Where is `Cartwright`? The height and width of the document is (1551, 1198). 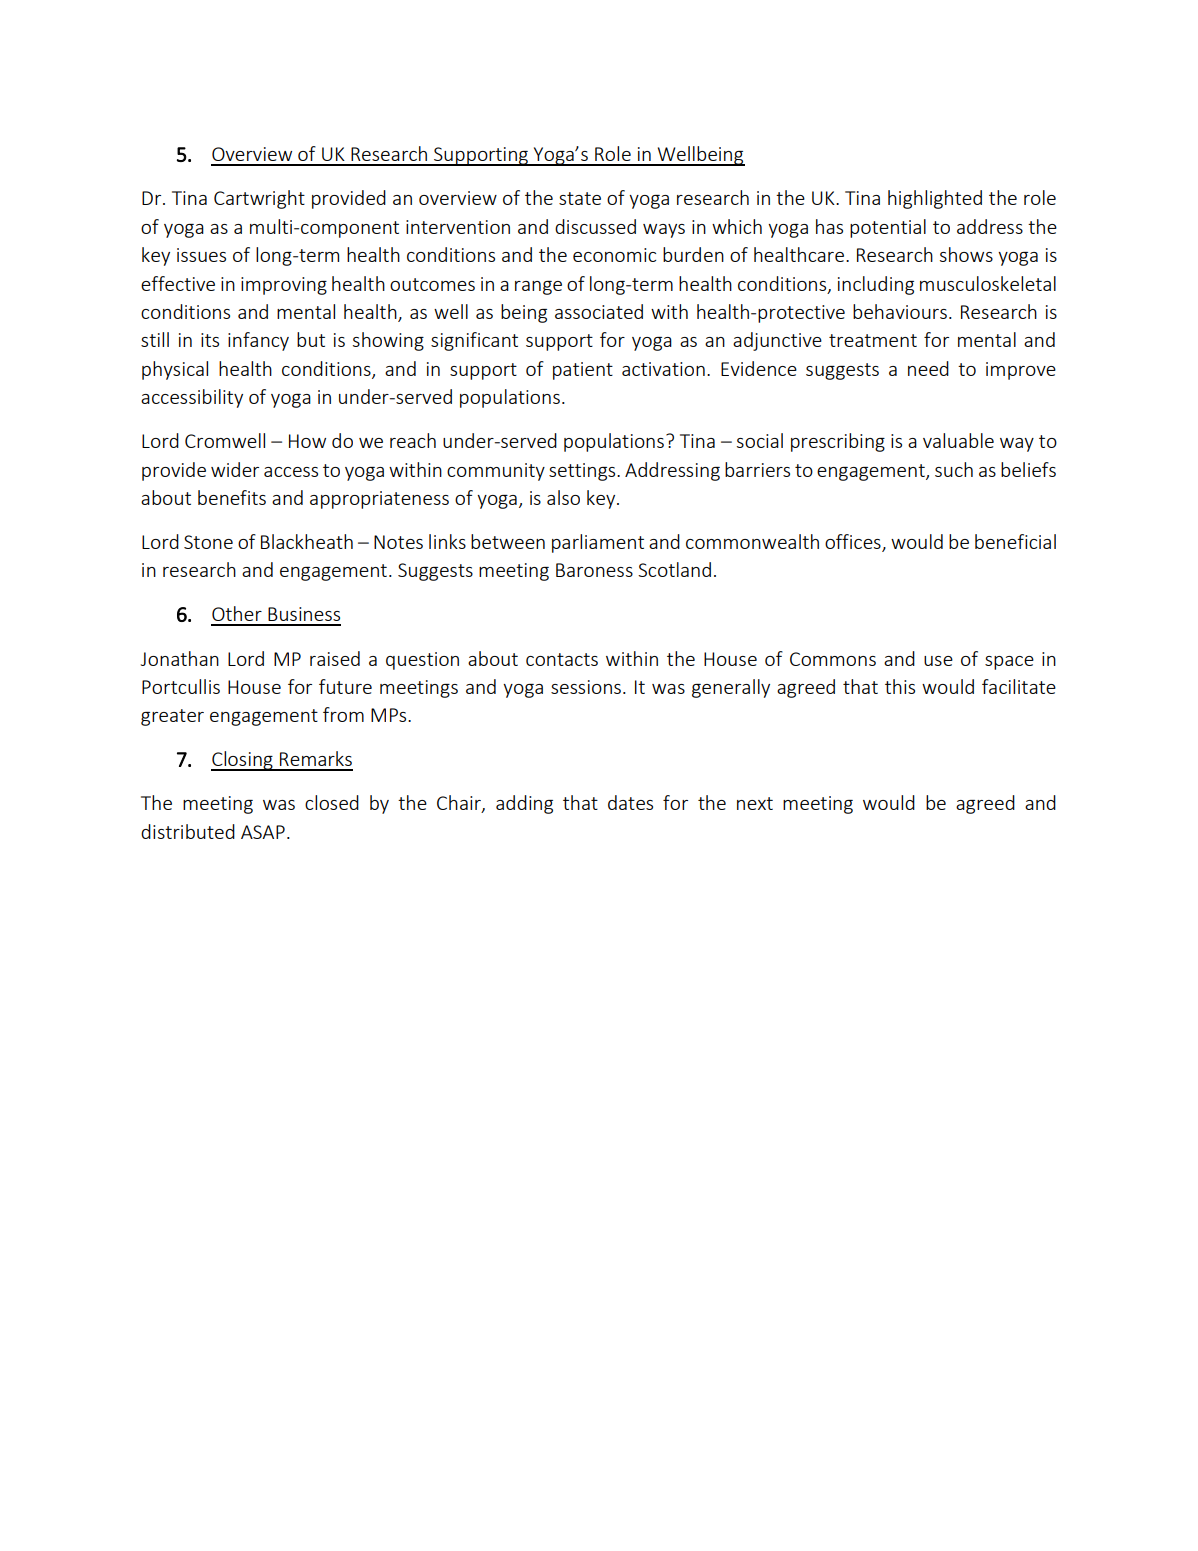 Cartwright is located at coordinates (259, 199).
